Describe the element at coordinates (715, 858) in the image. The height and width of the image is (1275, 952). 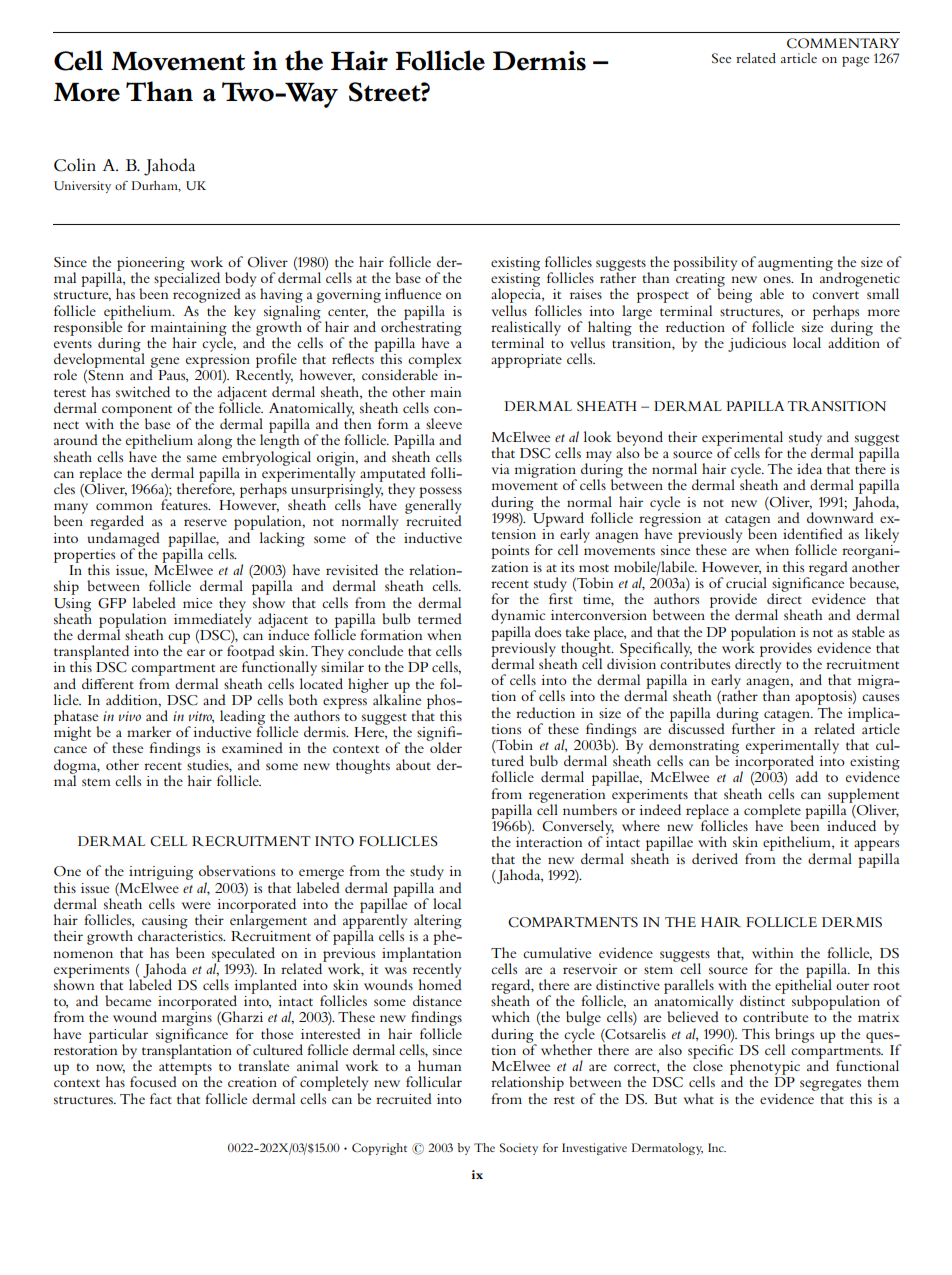
I see `derived` at that location.
